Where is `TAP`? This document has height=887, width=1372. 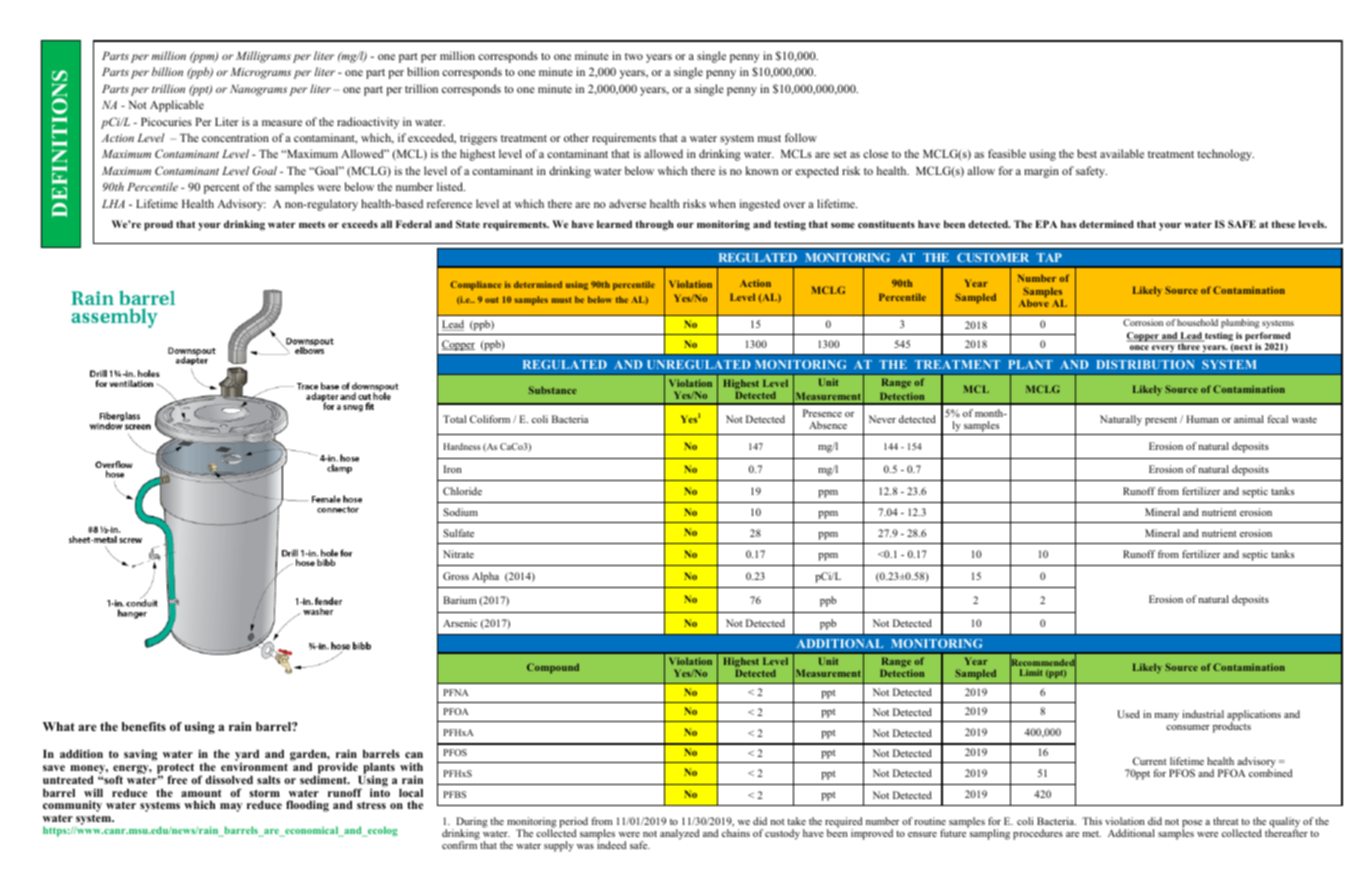 TAP is located at coordinates (1049, 257).
